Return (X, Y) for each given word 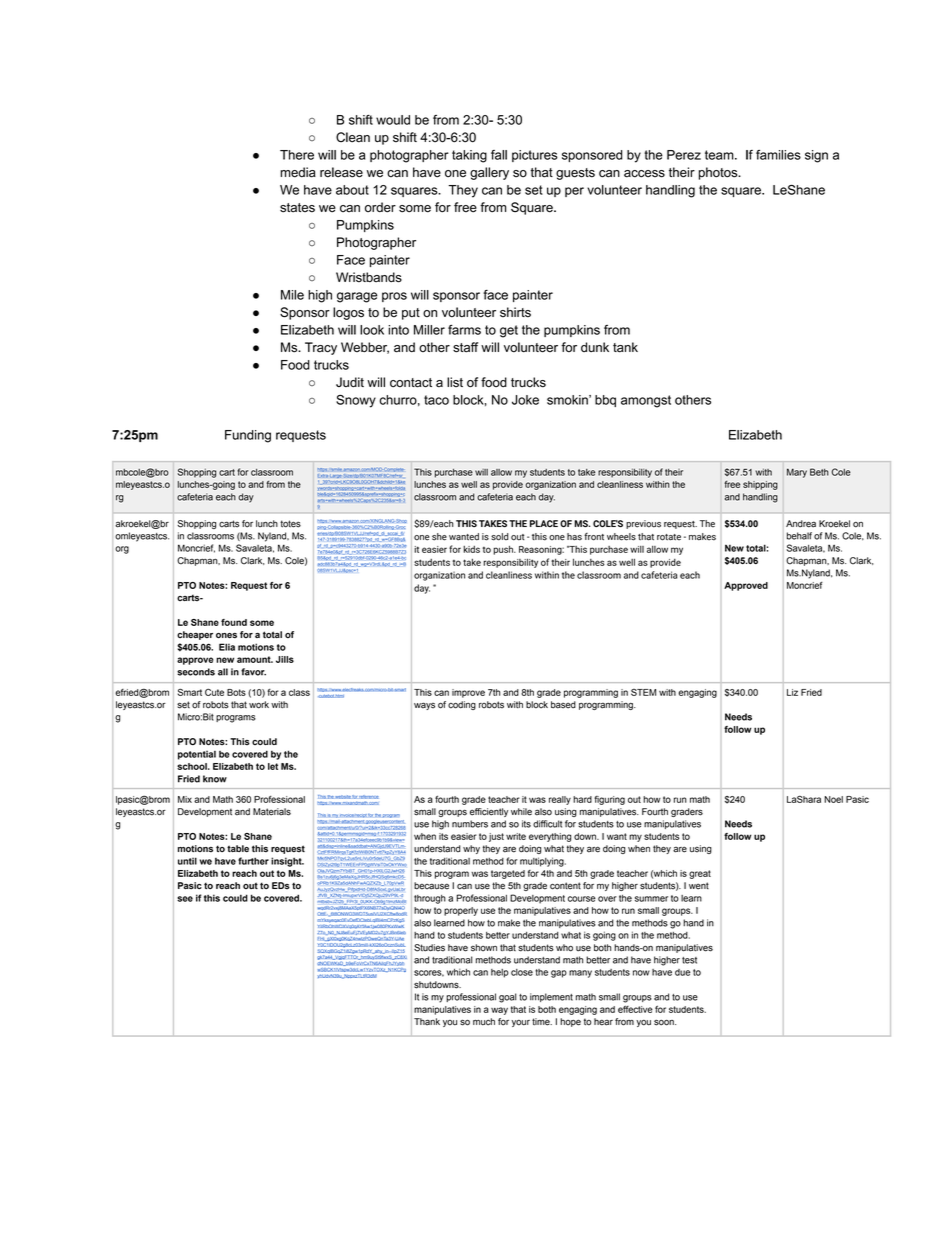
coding (462, 705)
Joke (525, 400)
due (682, 972)
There (297, 155)
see (185, 899)
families (778, 155)
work (259, 705)
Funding (248, 436)
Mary (797, 473)
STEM (643, 692)
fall (499, 155)
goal (508, 998)
